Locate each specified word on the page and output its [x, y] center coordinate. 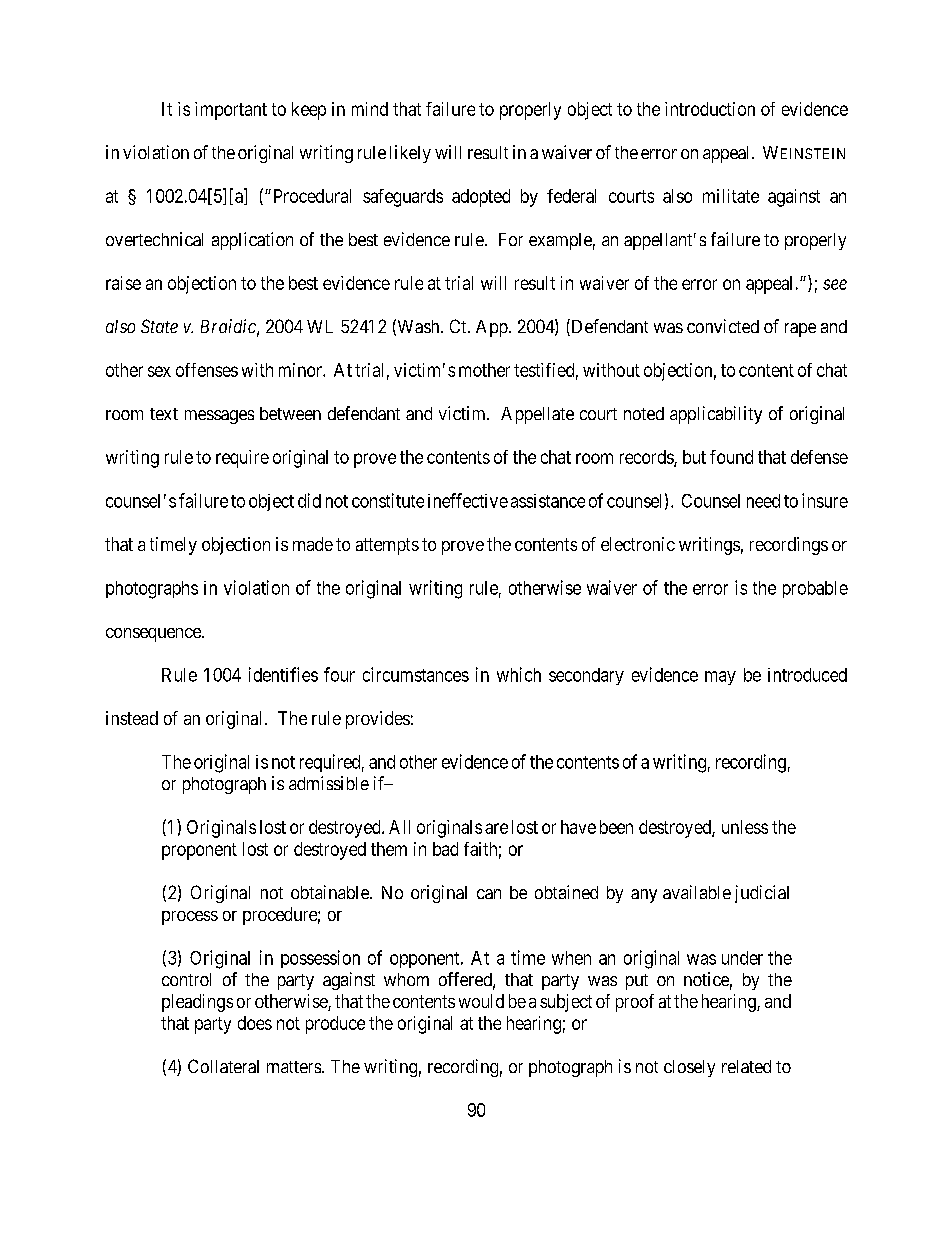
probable [815, 589]
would [481, 1001]
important [231, 111]
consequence [154, 635]
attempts [387, 546]
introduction [710, 109]
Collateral [223, 1066]
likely [410, 154]
